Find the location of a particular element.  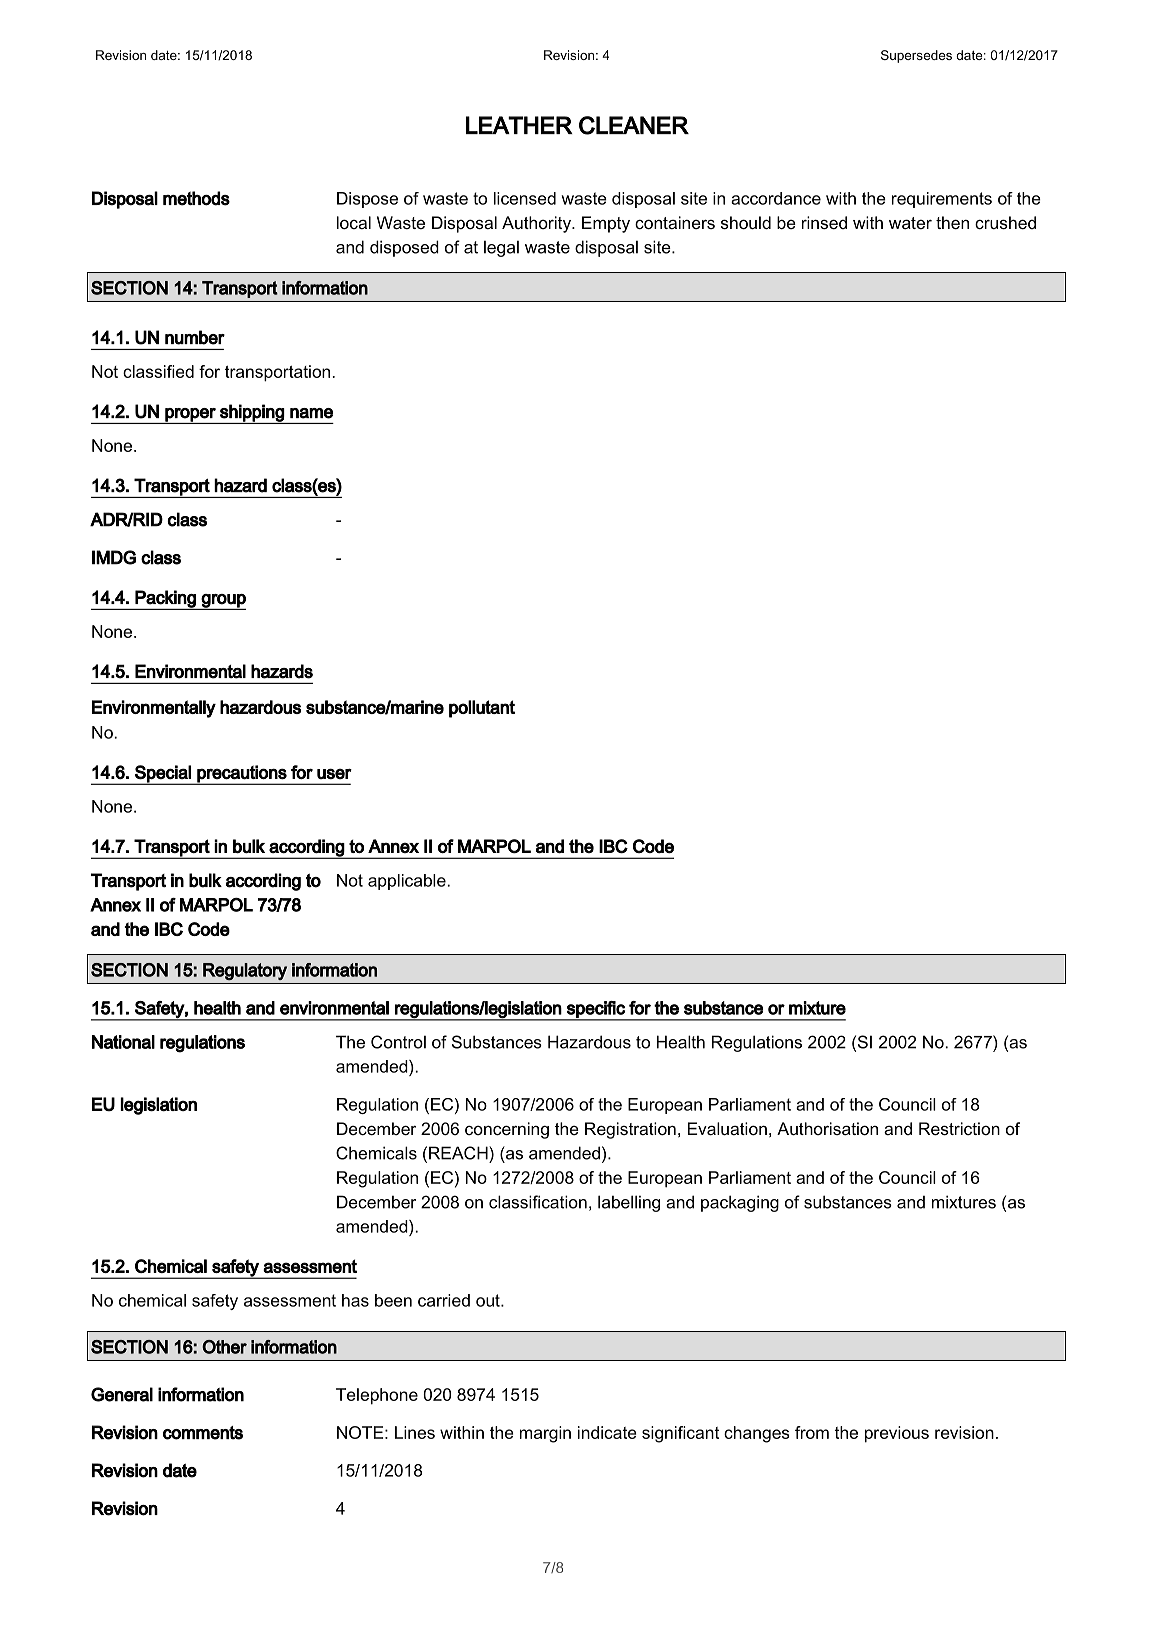

Restriction is located at coordinates (959, 1129).
